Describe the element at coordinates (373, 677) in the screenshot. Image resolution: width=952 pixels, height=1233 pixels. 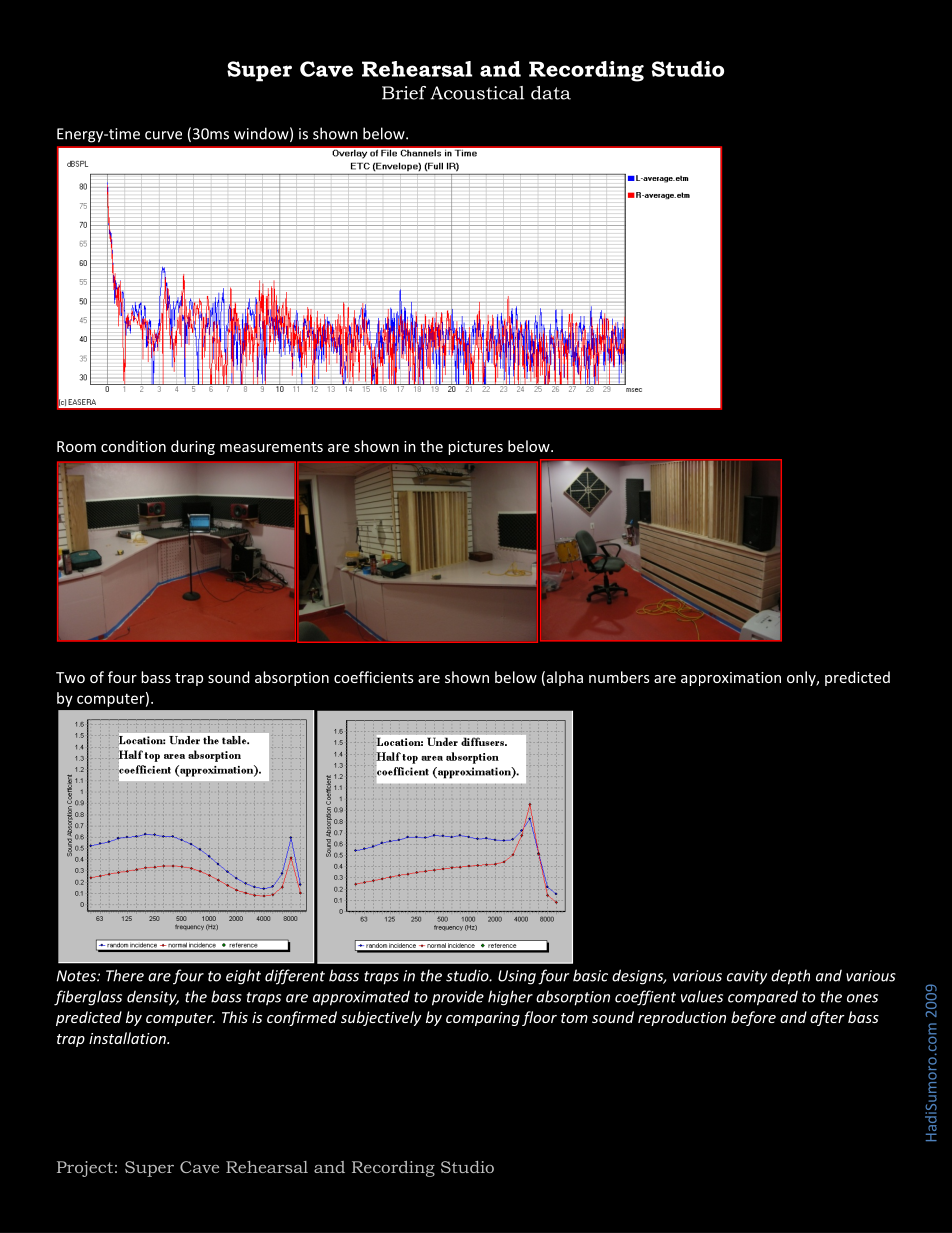
I see `coefficients` at that location.
